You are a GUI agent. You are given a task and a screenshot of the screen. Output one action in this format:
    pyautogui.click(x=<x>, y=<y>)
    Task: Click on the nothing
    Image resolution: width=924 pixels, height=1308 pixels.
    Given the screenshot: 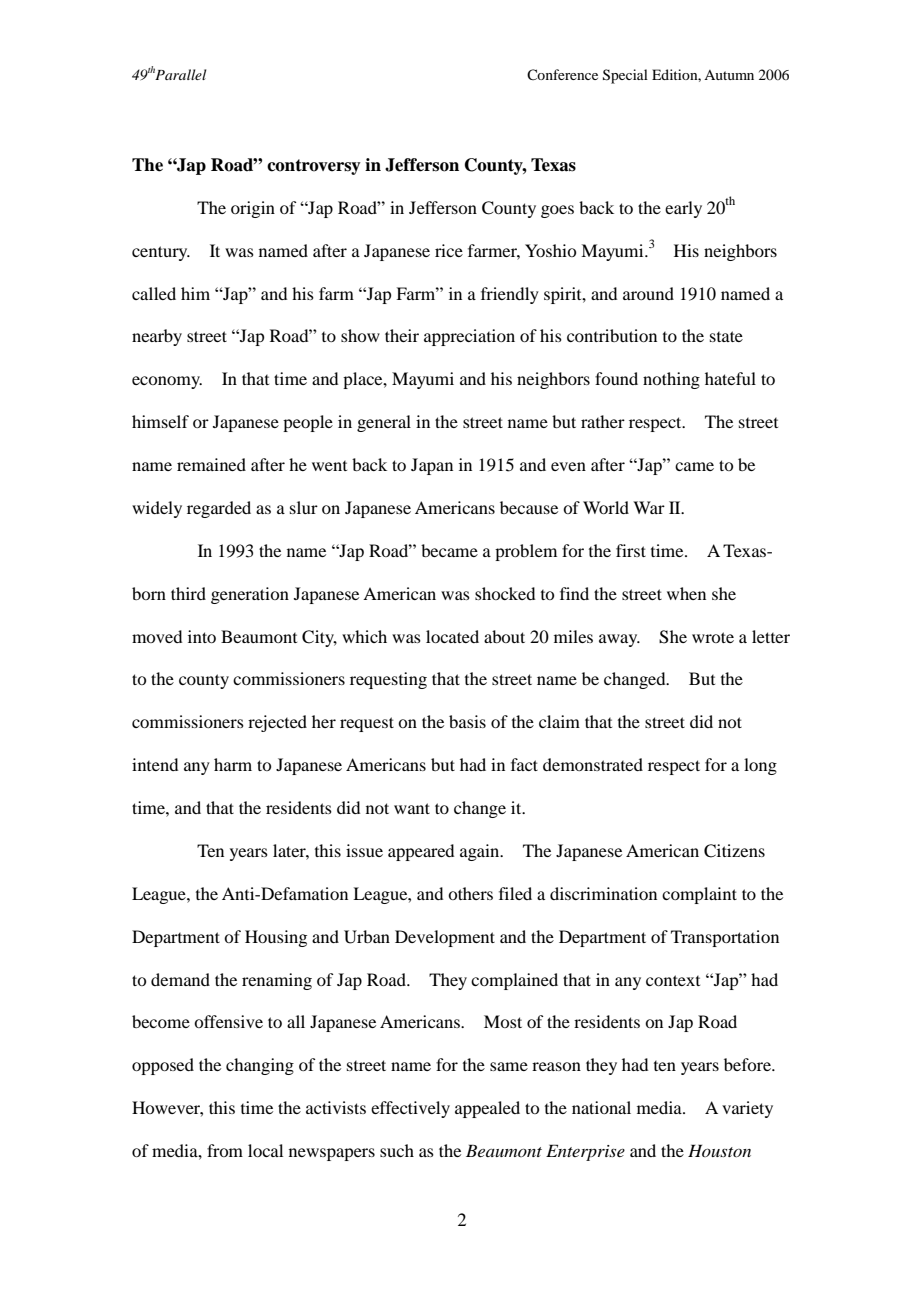 What is the action you would take?
    pyautogui.click(x=671, y=380)
